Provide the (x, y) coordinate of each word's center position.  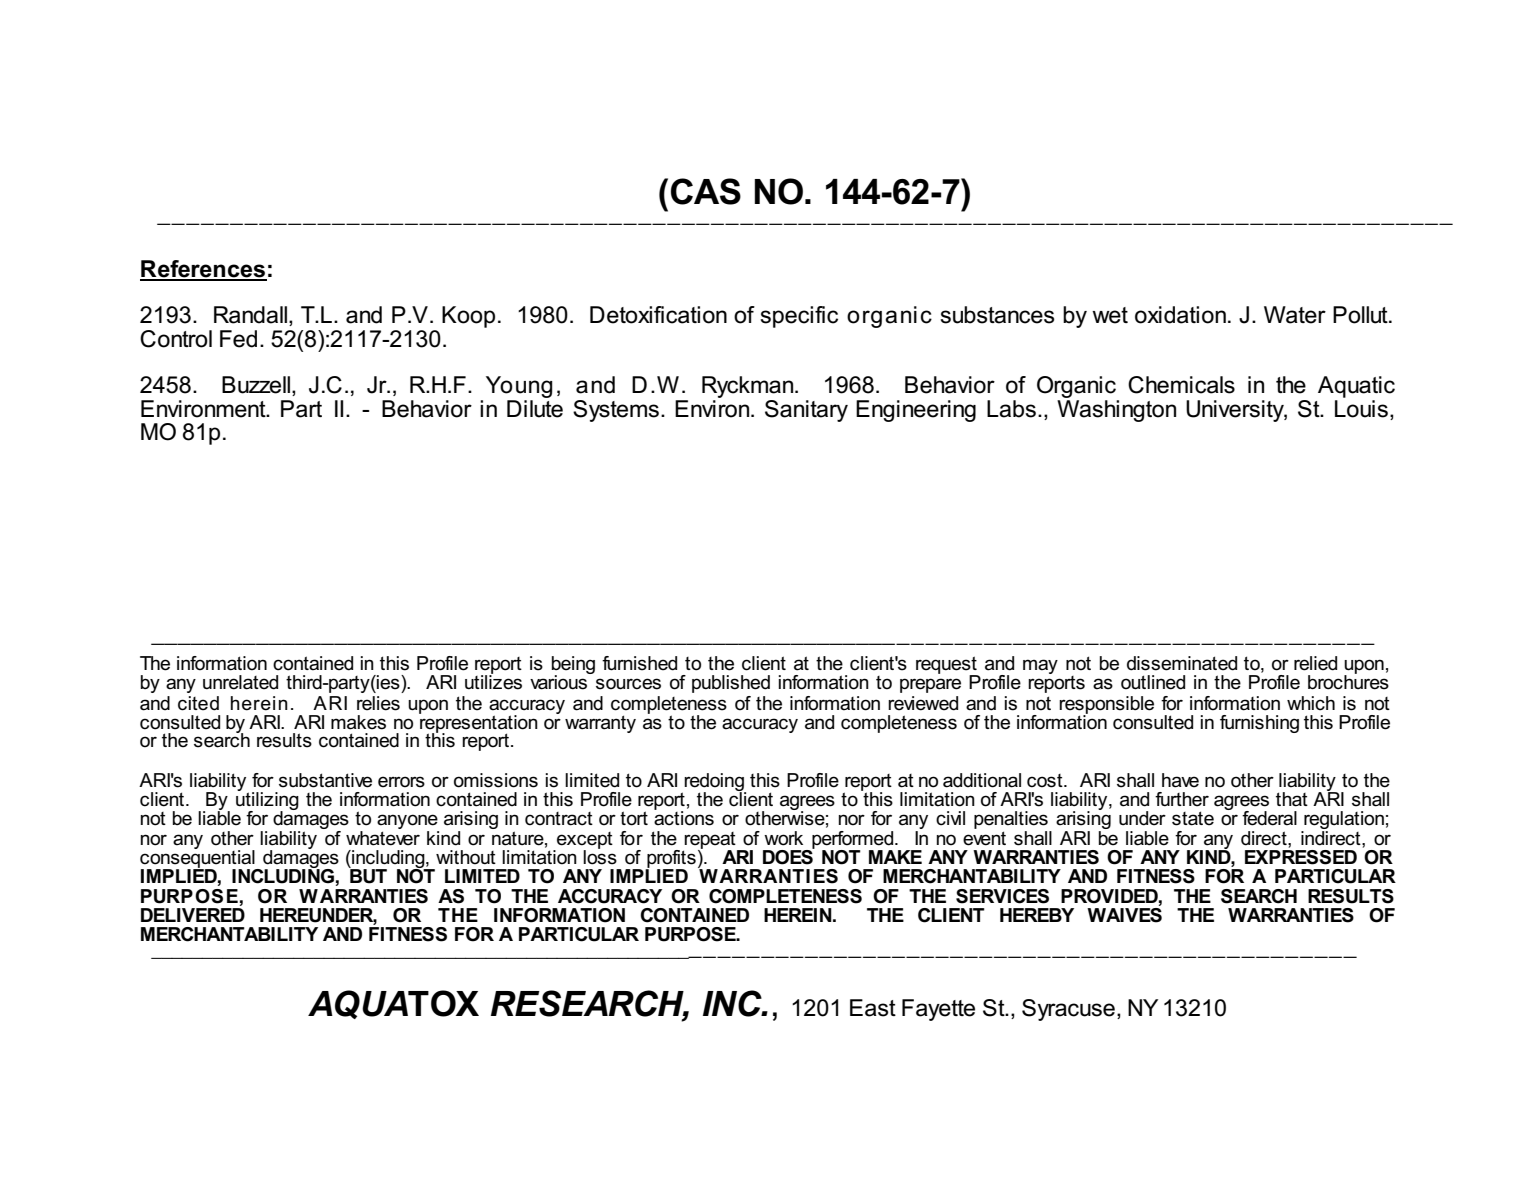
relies (378, 703)
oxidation (1180, 315)
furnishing (1259, 724)
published (731, 684)
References (203, 270)
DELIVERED (193, 915)
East (873, 1008)
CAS (706, 191)
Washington (1116, 411)
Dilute (535, 409)
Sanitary (806, 411)
